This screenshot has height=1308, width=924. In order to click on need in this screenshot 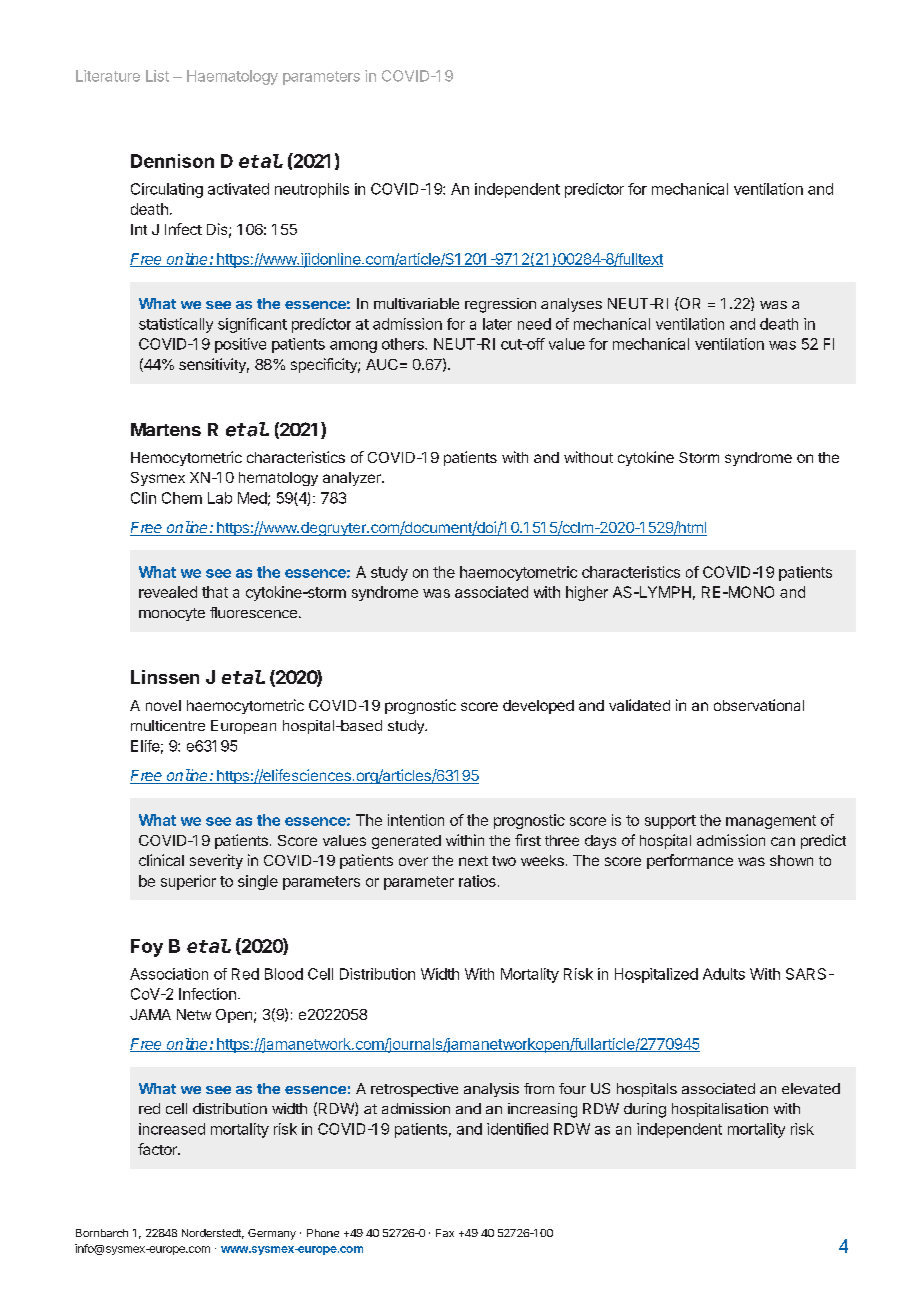, I will do `click(534, 324)`.
